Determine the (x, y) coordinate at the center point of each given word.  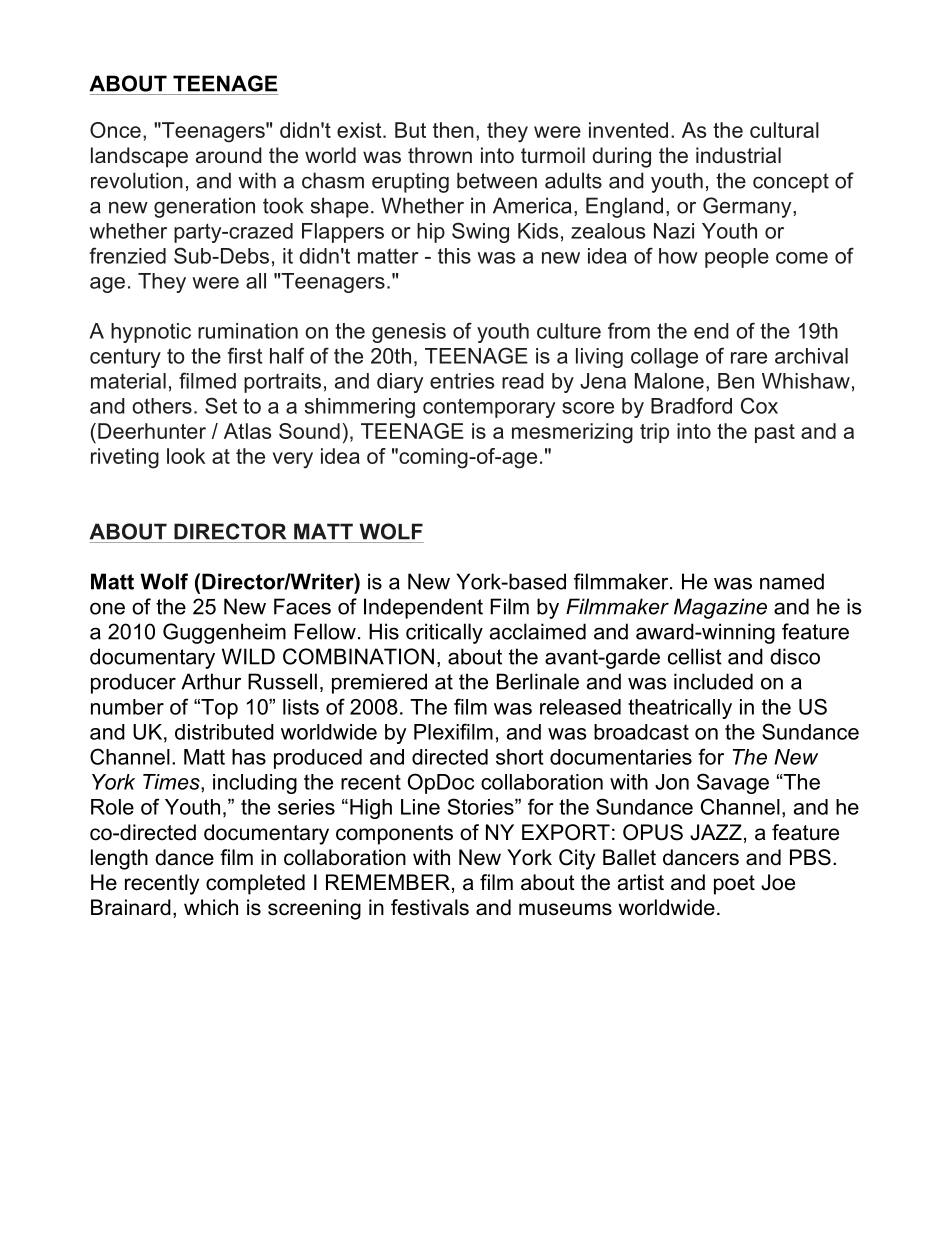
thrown (440, 155)
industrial (738, 155)
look (186, 456)
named (792, 581)
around (229, 155)
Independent (423, 608)
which (211, 907)
